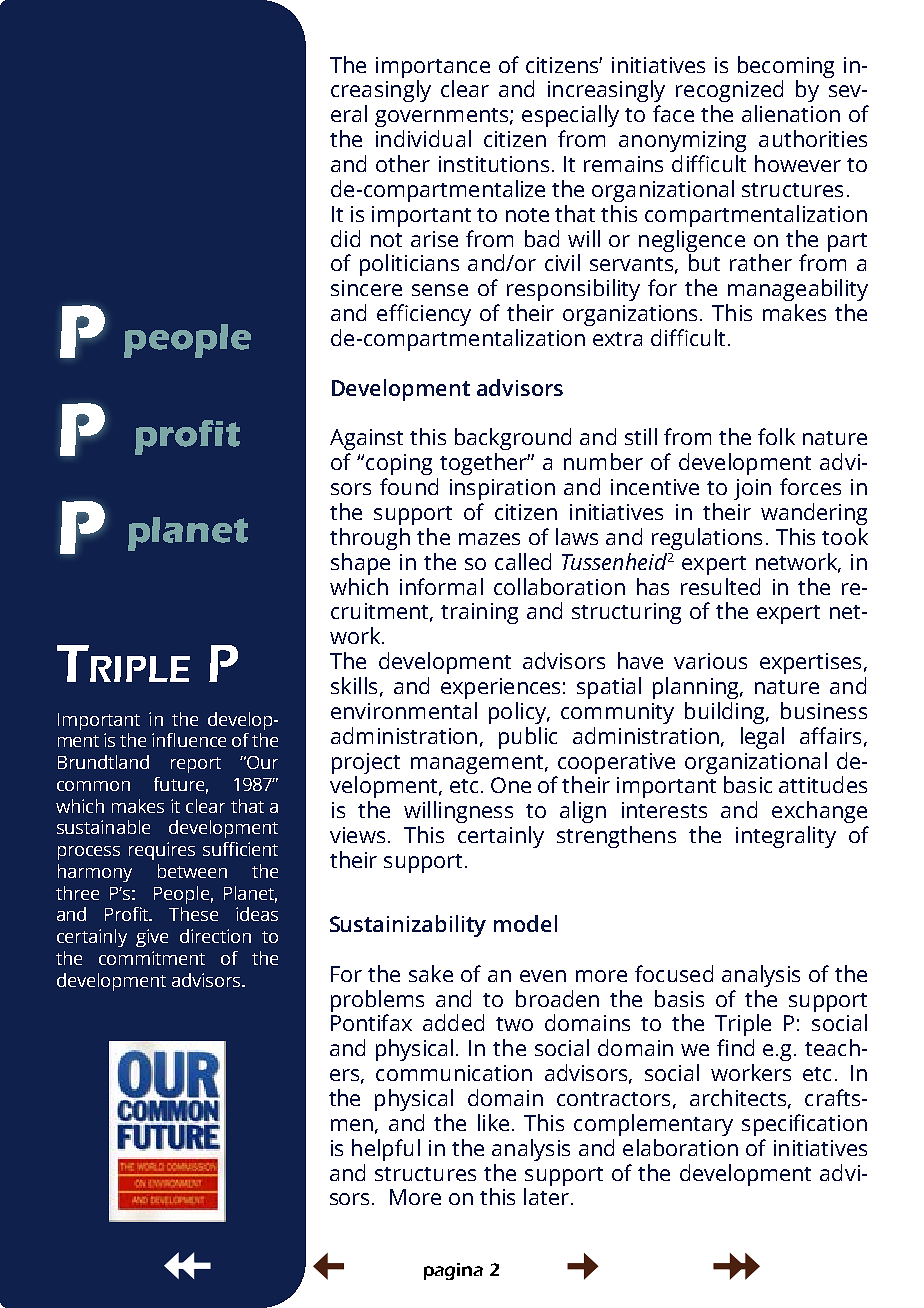 This screenshot has width=924, height=1308. What do you see at coordinates (729, 91) in the screenshot?
I see `recognized` at bounding box center [729, 91].
